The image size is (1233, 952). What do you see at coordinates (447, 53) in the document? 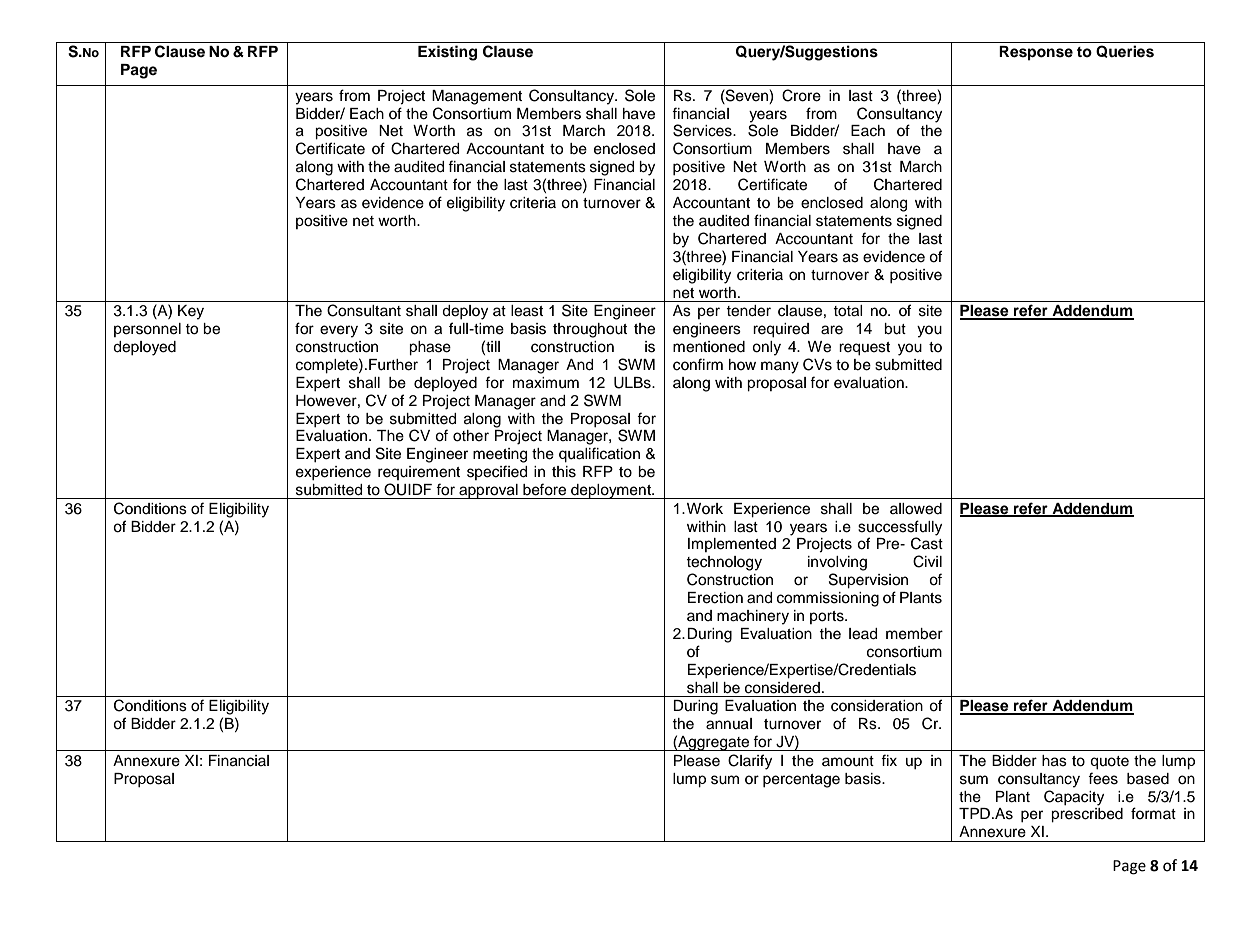
I see `Existing` at bounding box center [447, 53].
